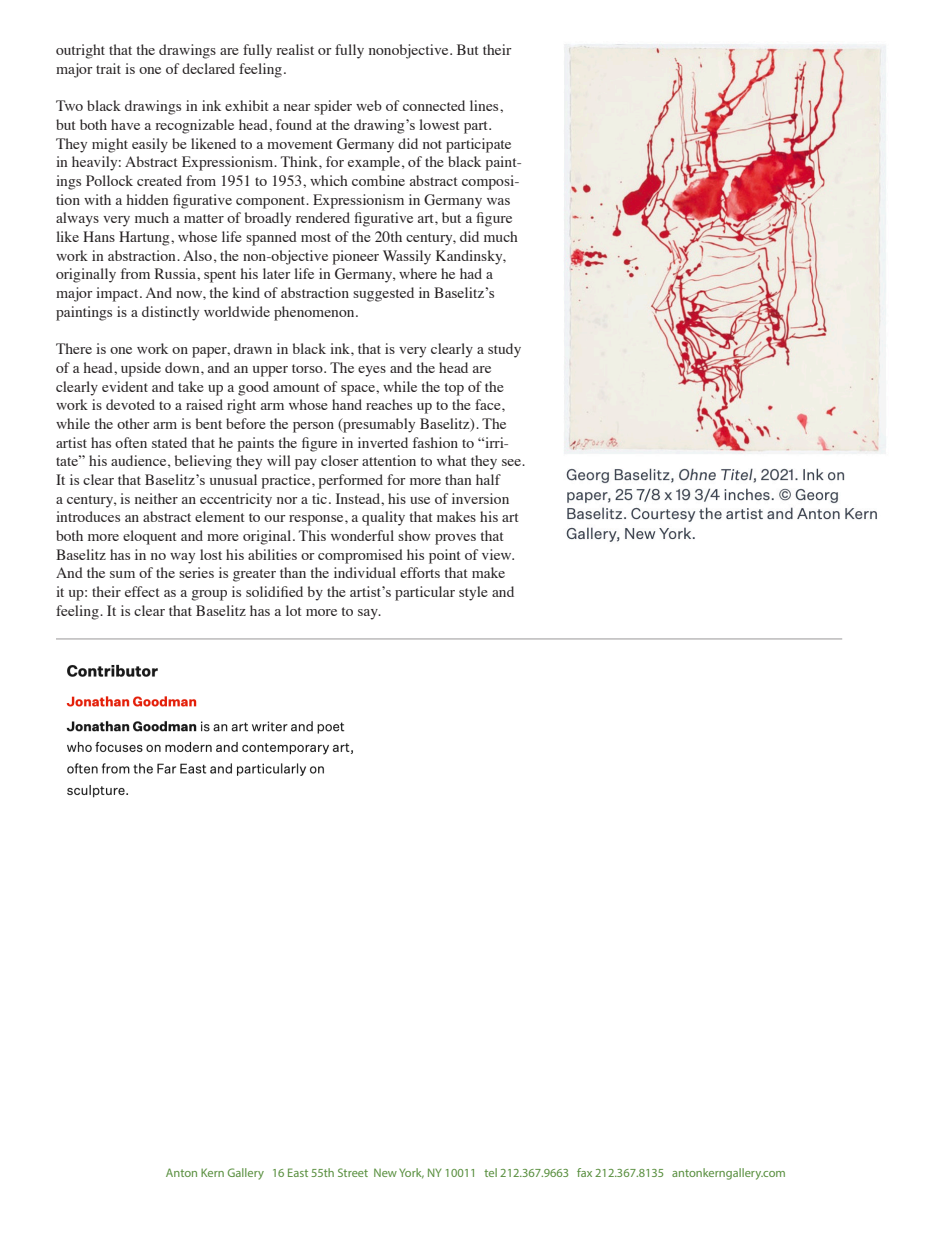  Describe the element at coordinates (294, 610) in the document. I see `lot` at that location.
